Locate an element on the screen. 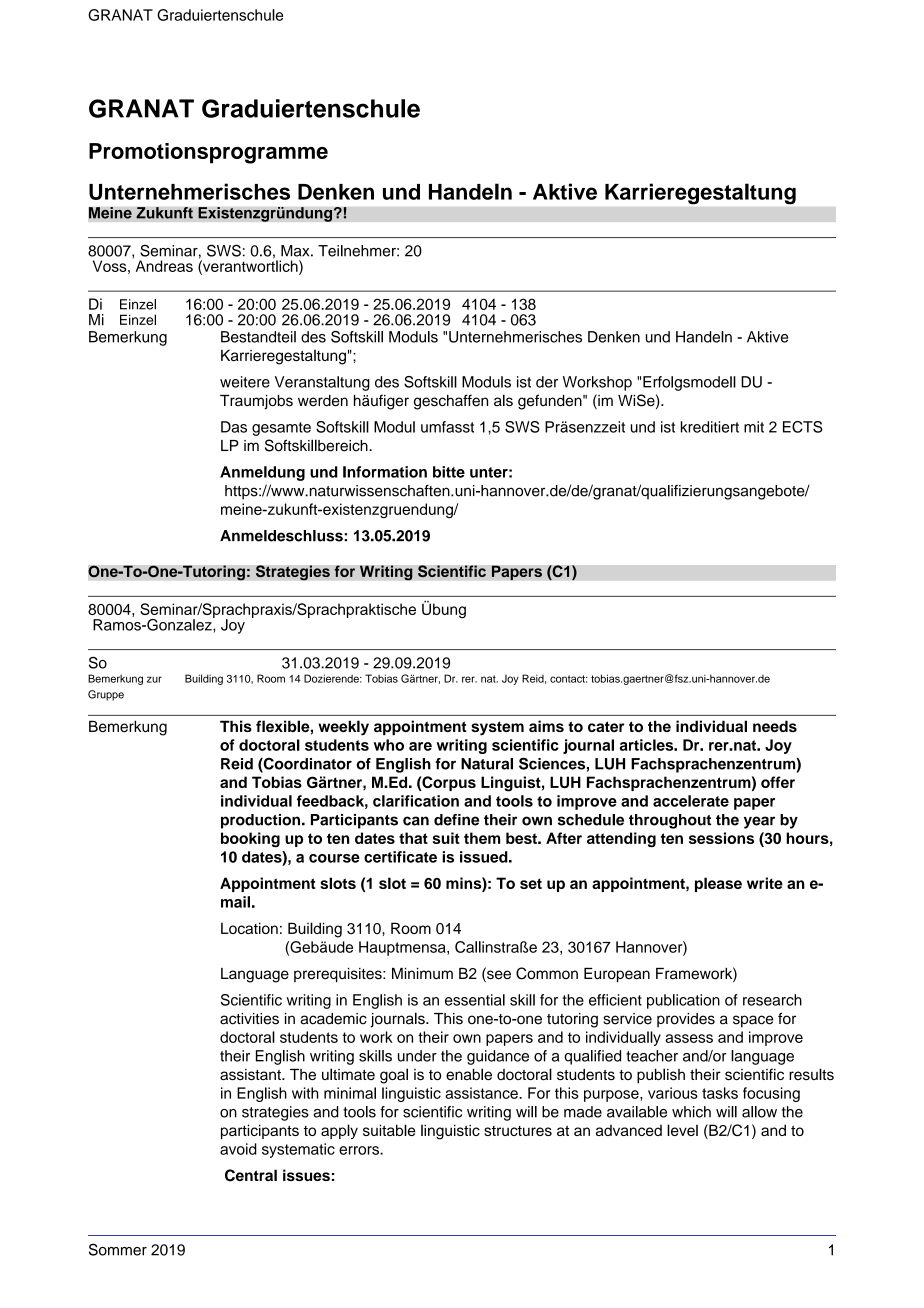  needs is located at coordinates (775, 726).
